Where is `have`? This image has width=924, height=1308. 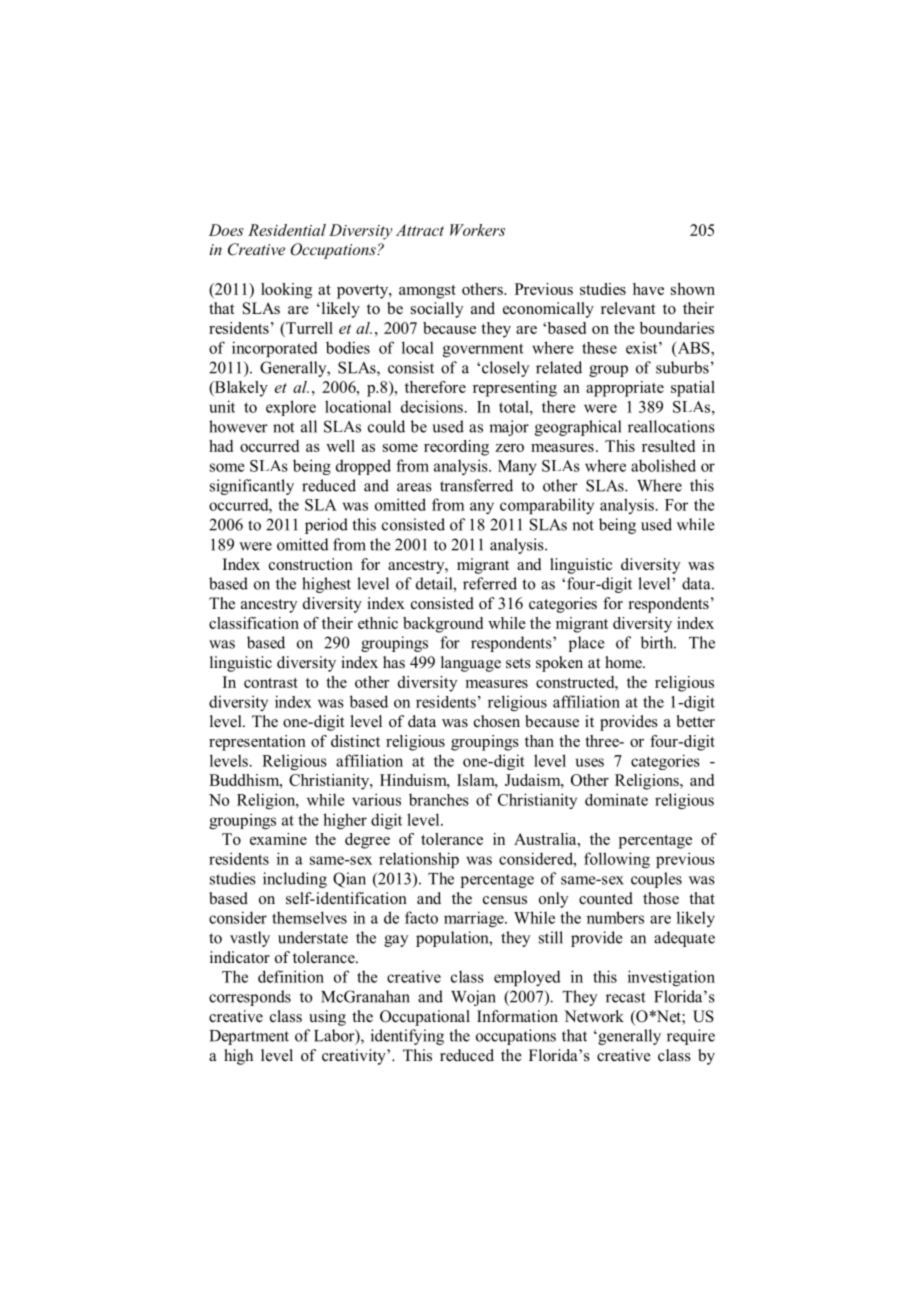
have is located at coordinates (648, 289).
